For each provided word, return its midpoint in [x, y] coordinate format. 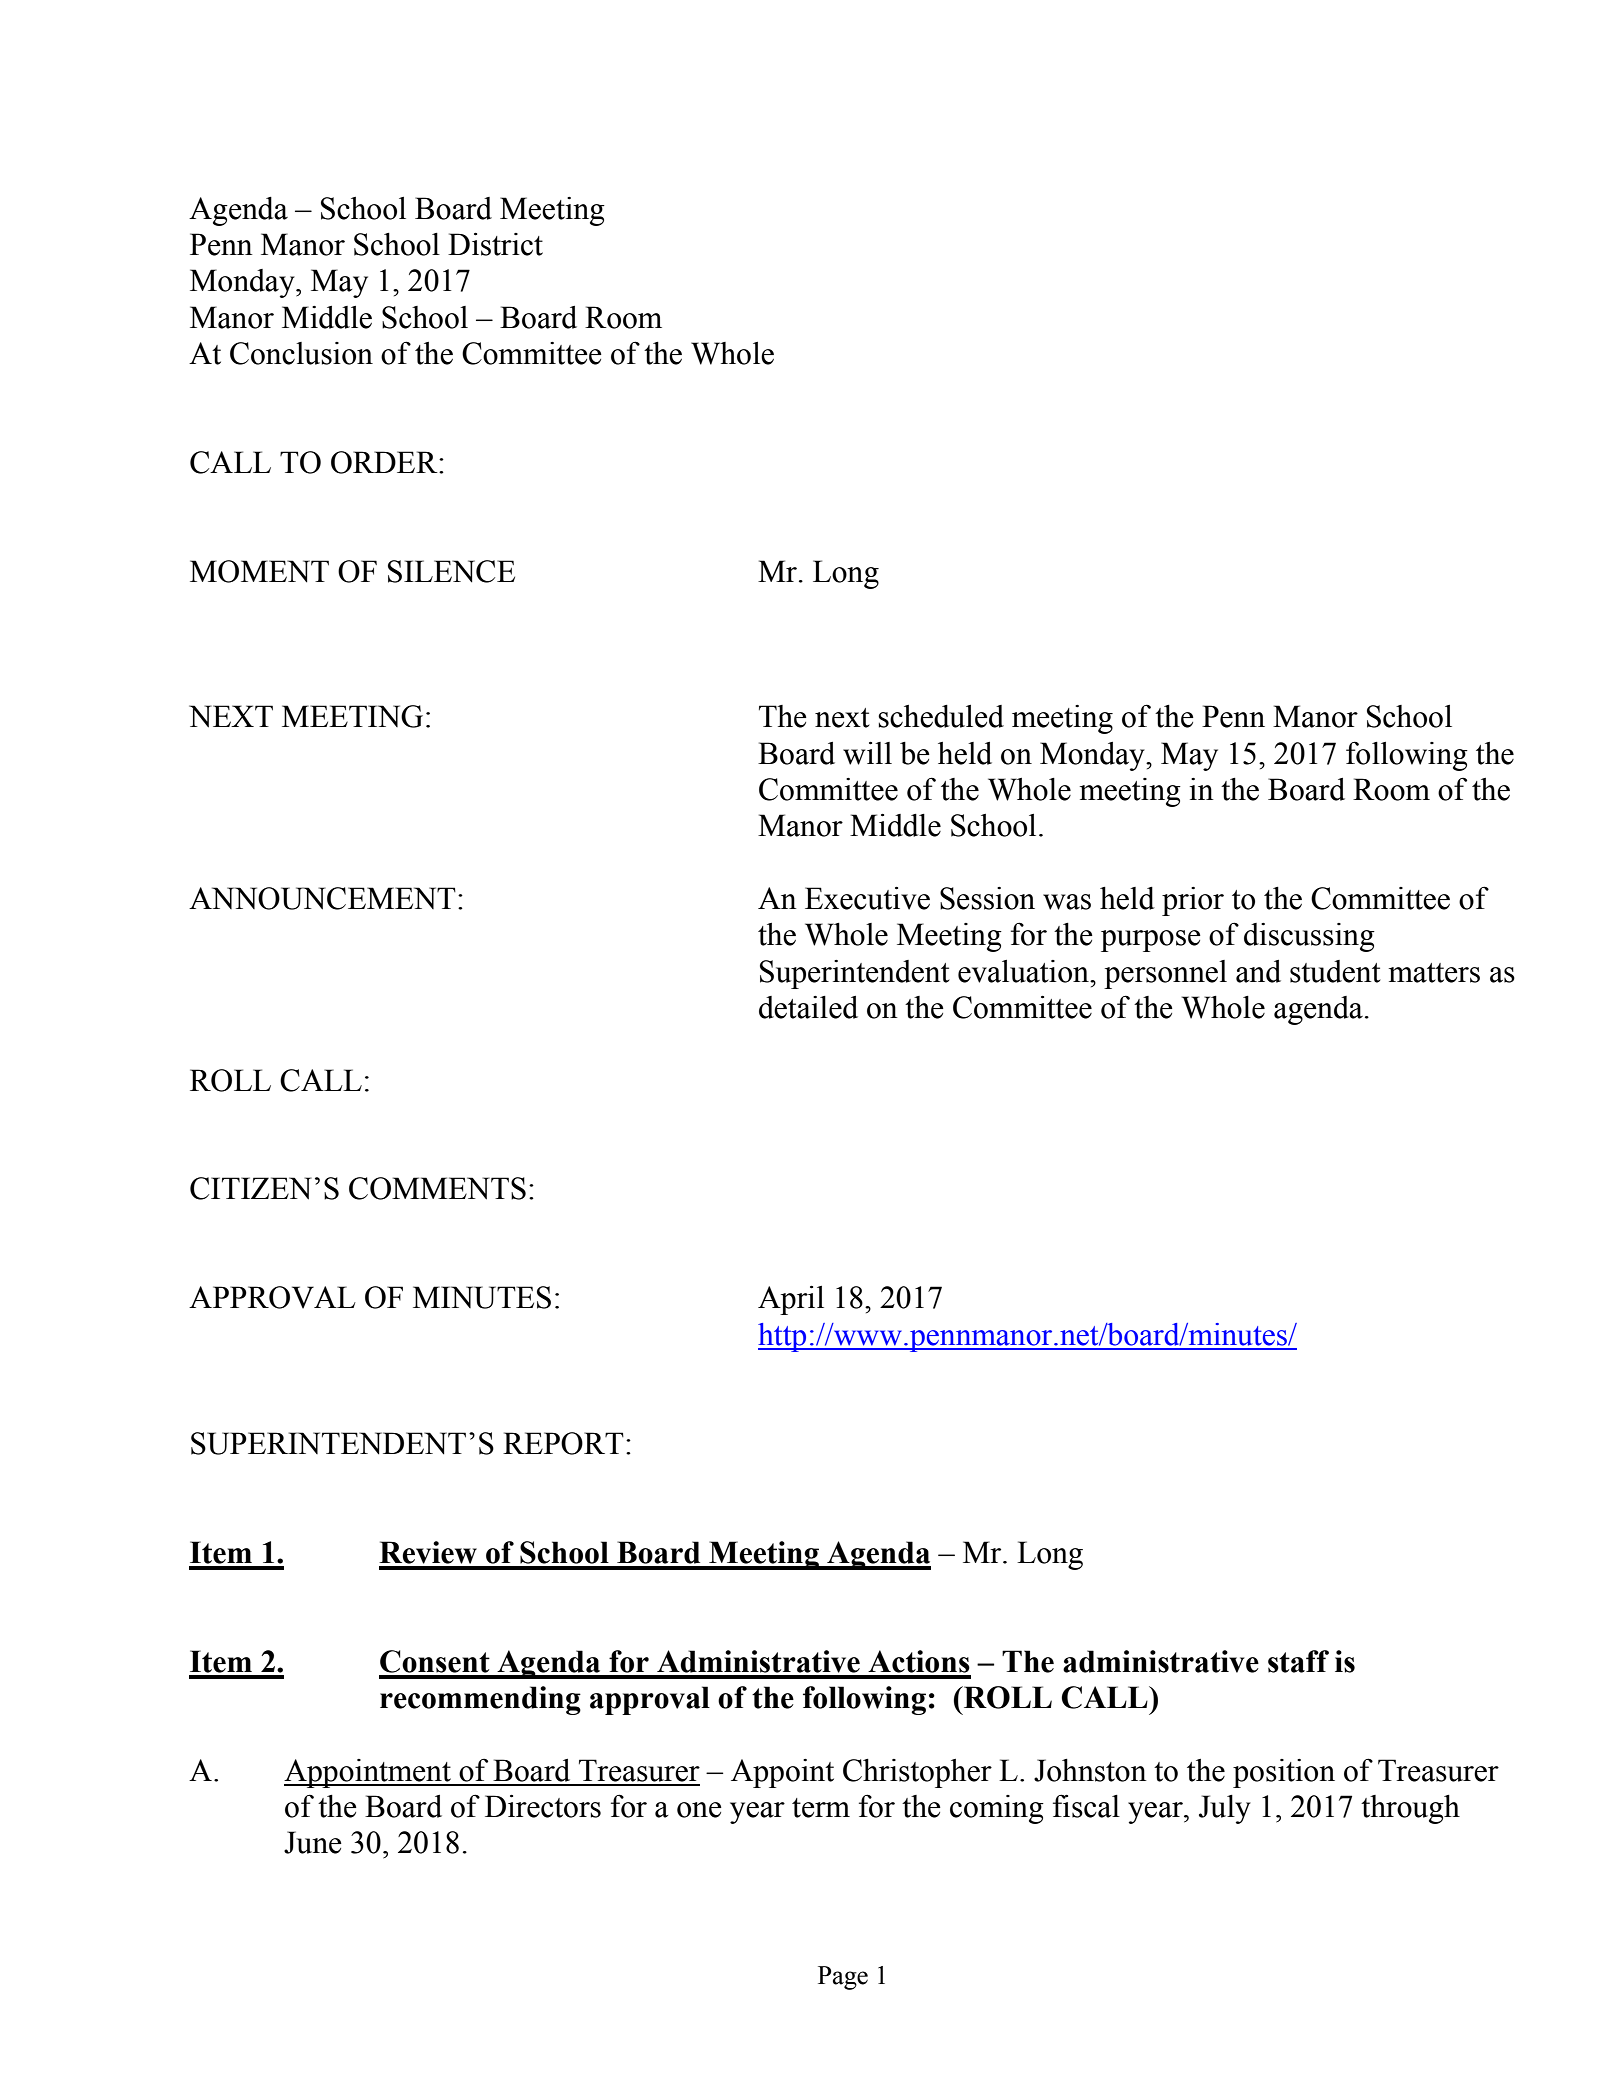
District [495, 244]
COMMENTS [437, 1188]
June [313, 1842]
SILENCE [451, 571]
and [1258, 971]
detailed [808, 1007]
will [867, 753]
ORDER [385, 462]
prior [1193, 901]
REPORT [563, 1443]
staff [1298, 1661]
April [791, 1300]
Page [843, 1978]
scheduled [941, 716]
